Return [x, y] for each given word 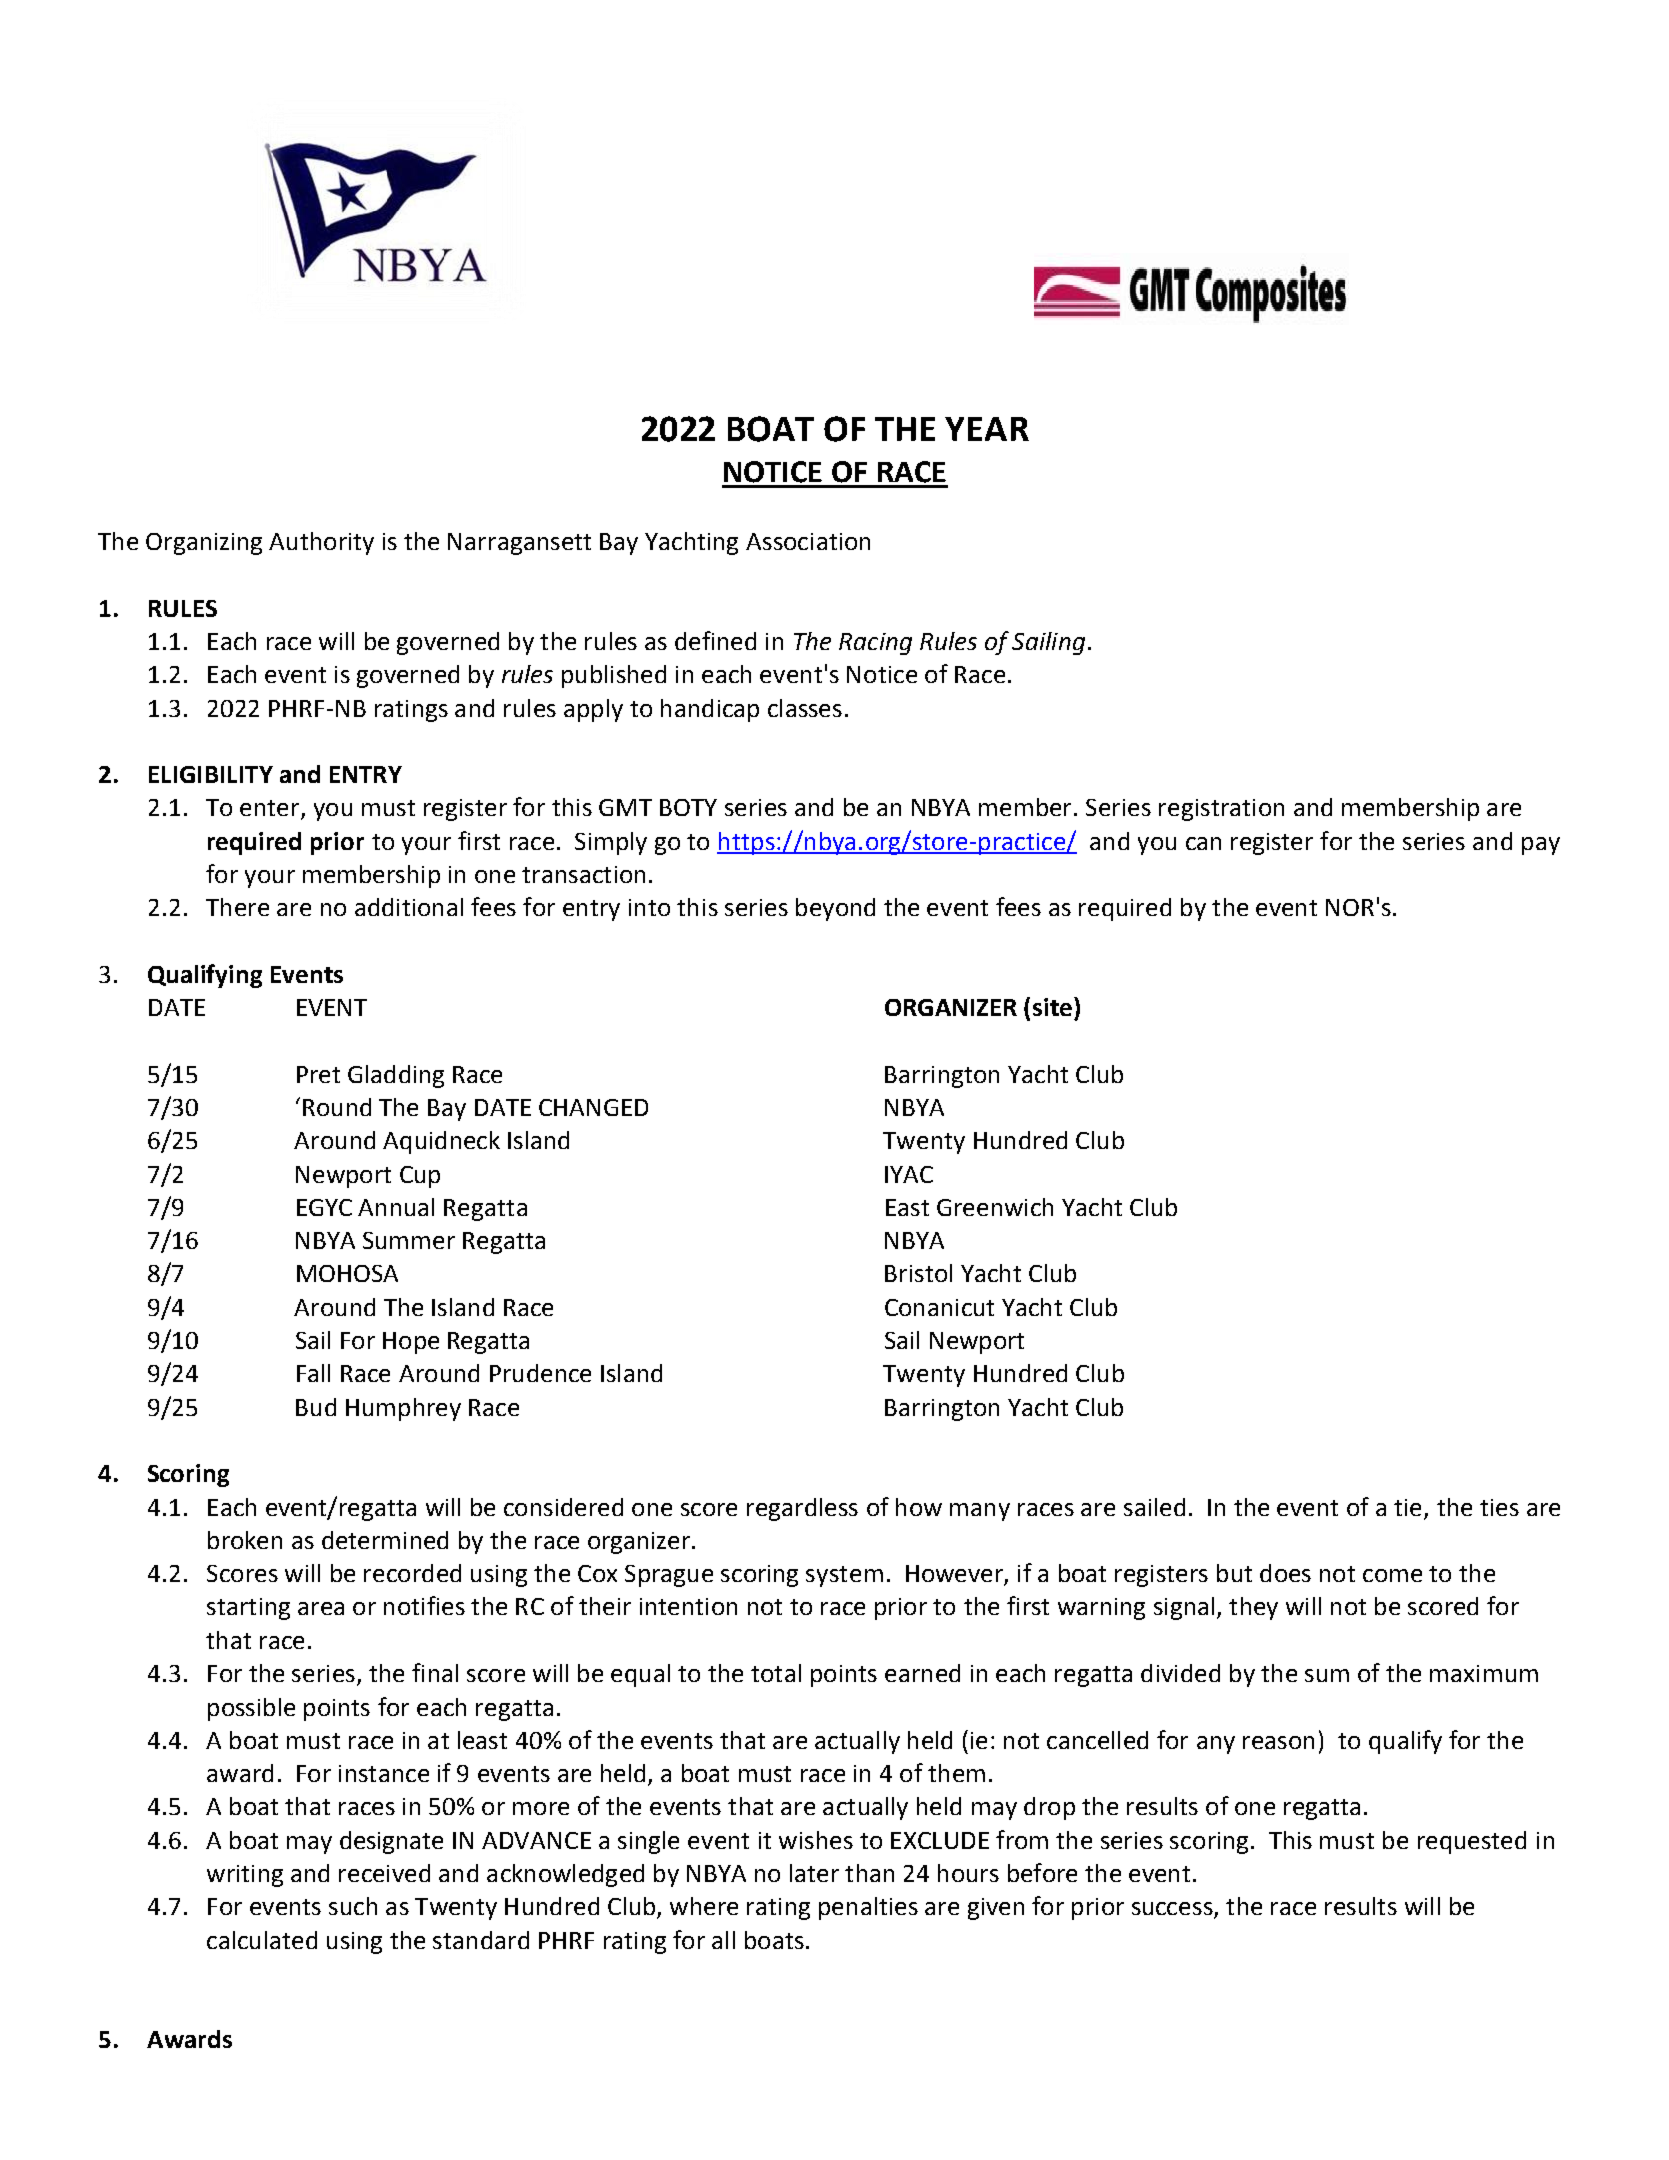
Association [808, 541]
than [869, 1873]
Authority [321, 543]
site [1054, 1006]
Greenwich [995, 1207]
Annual [396, 1207]
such [353, 1906]
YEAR [987, 429]
